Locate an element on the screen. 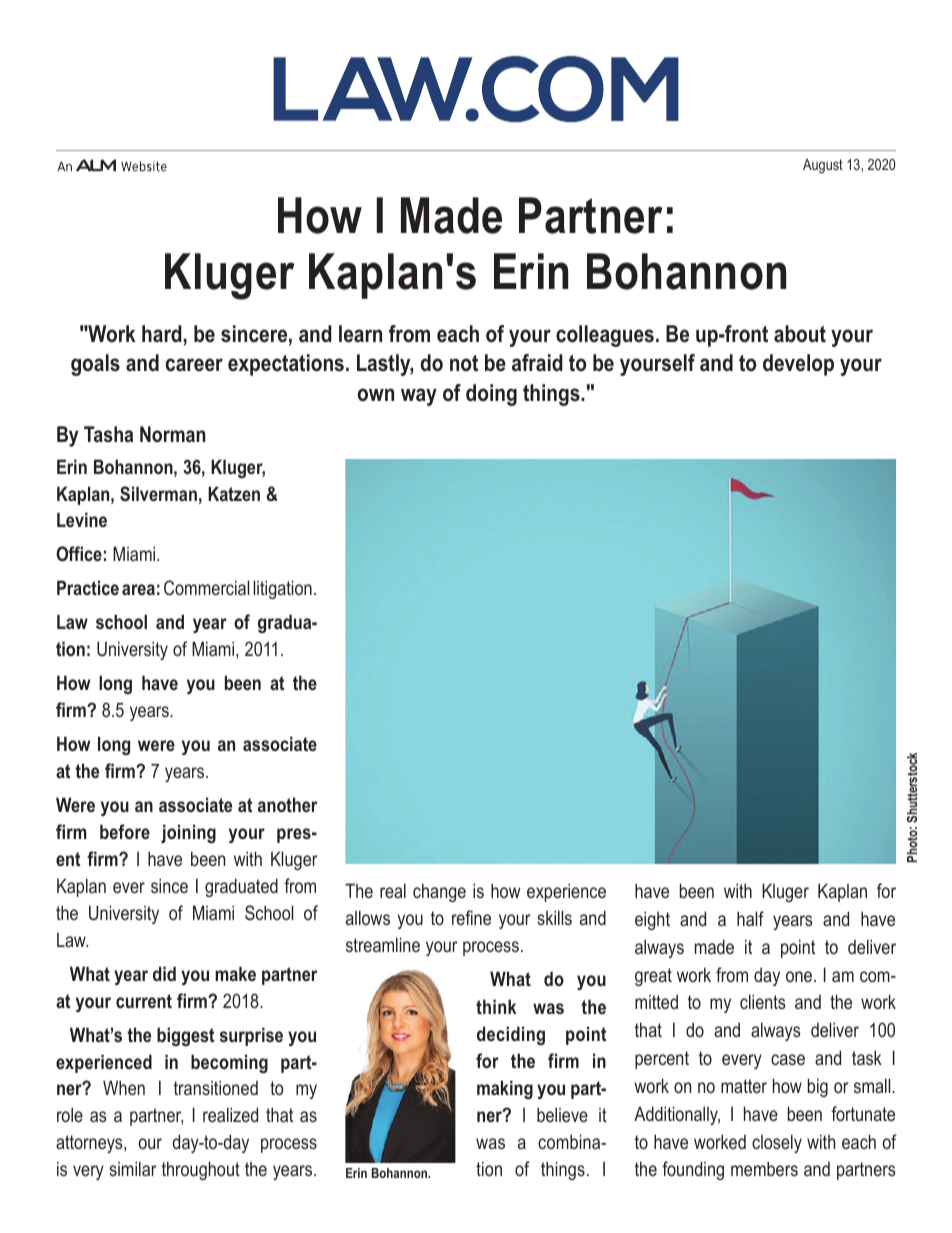 The width and height of the screenshot is (952, 1233). similar is located at coordinates (133, 1168).
